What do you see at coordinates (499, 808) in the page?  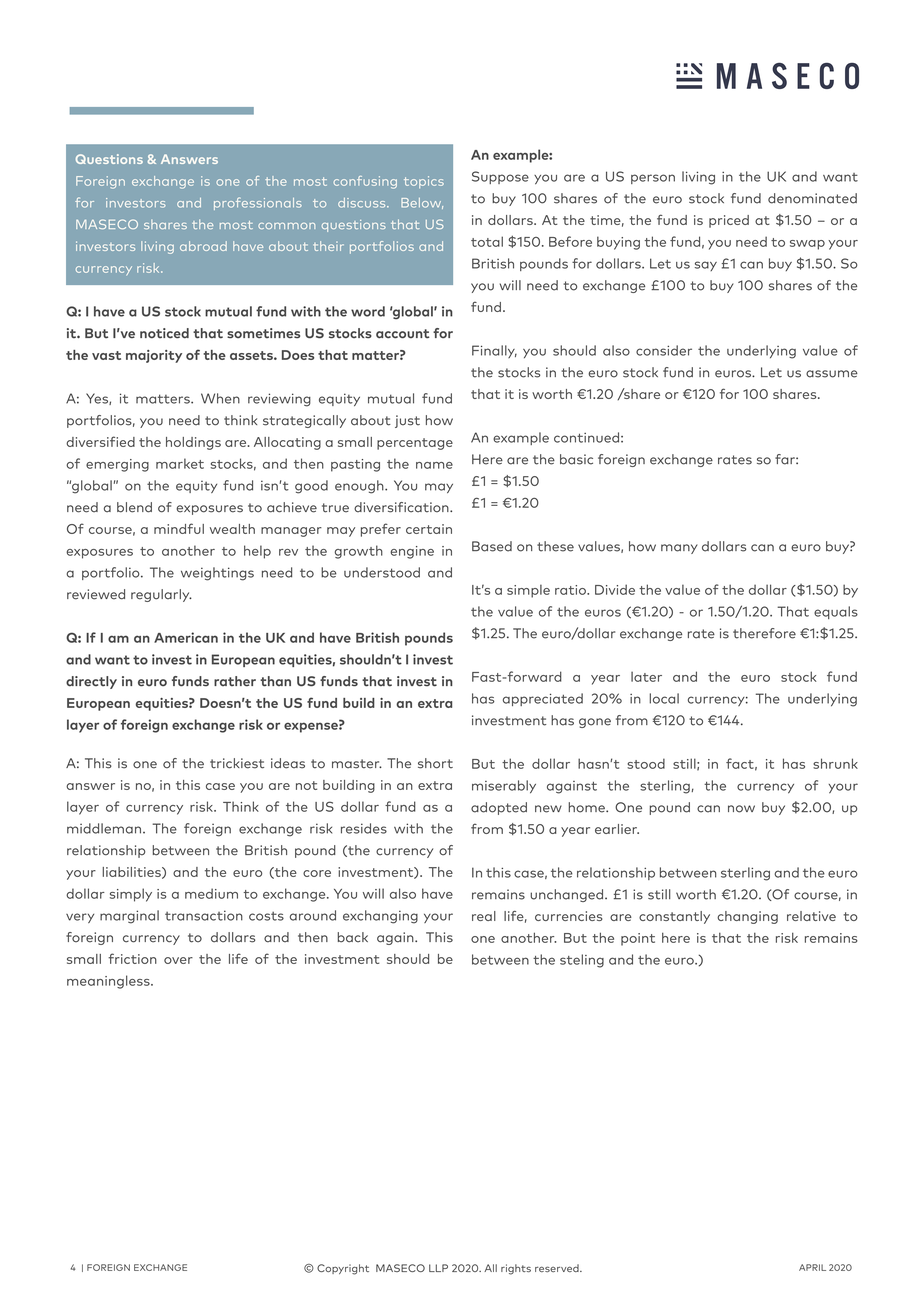 I see `adopted` at bounding box center [499, 808].
